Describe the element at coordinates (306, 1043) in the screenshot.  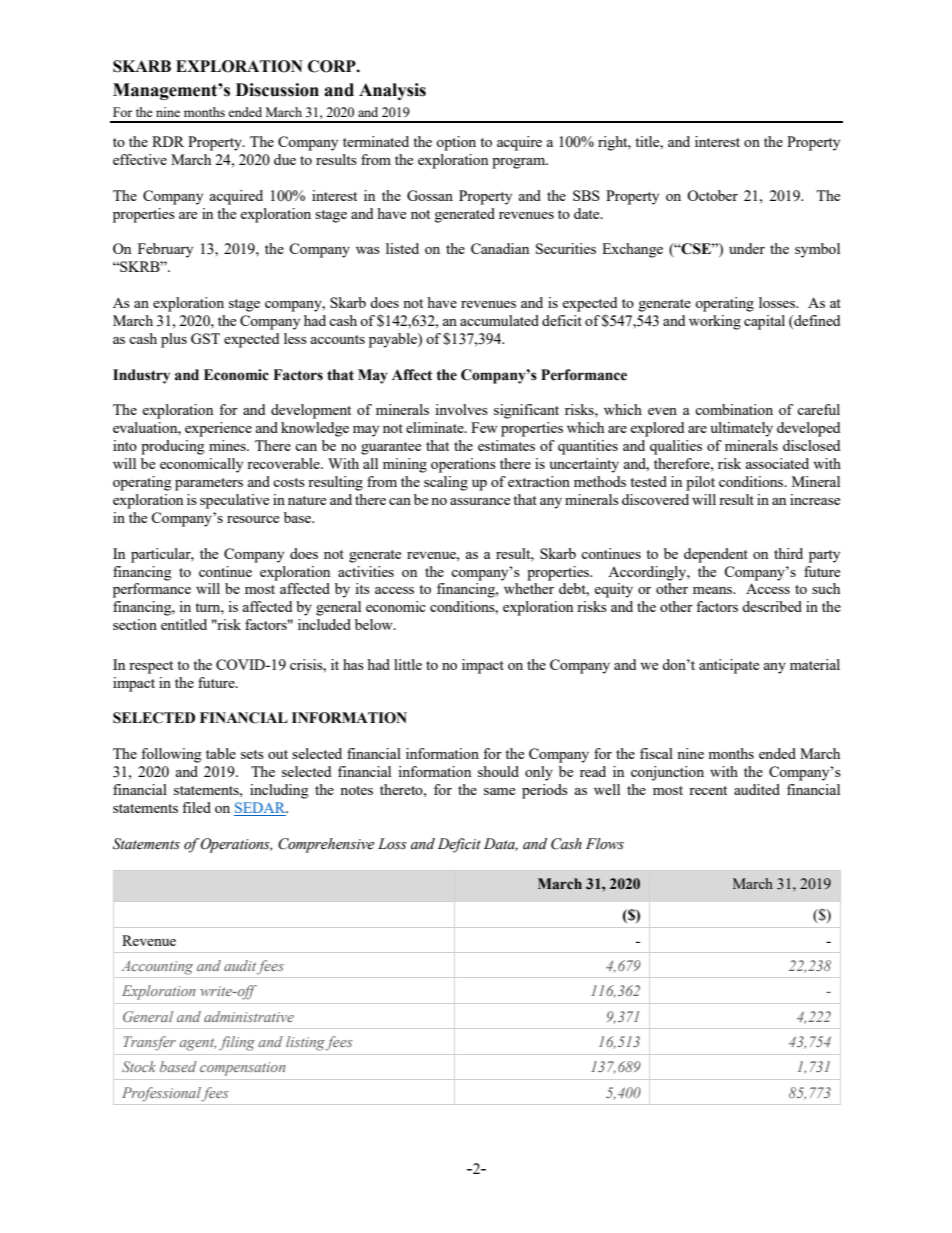
I see `listing` at that location.
